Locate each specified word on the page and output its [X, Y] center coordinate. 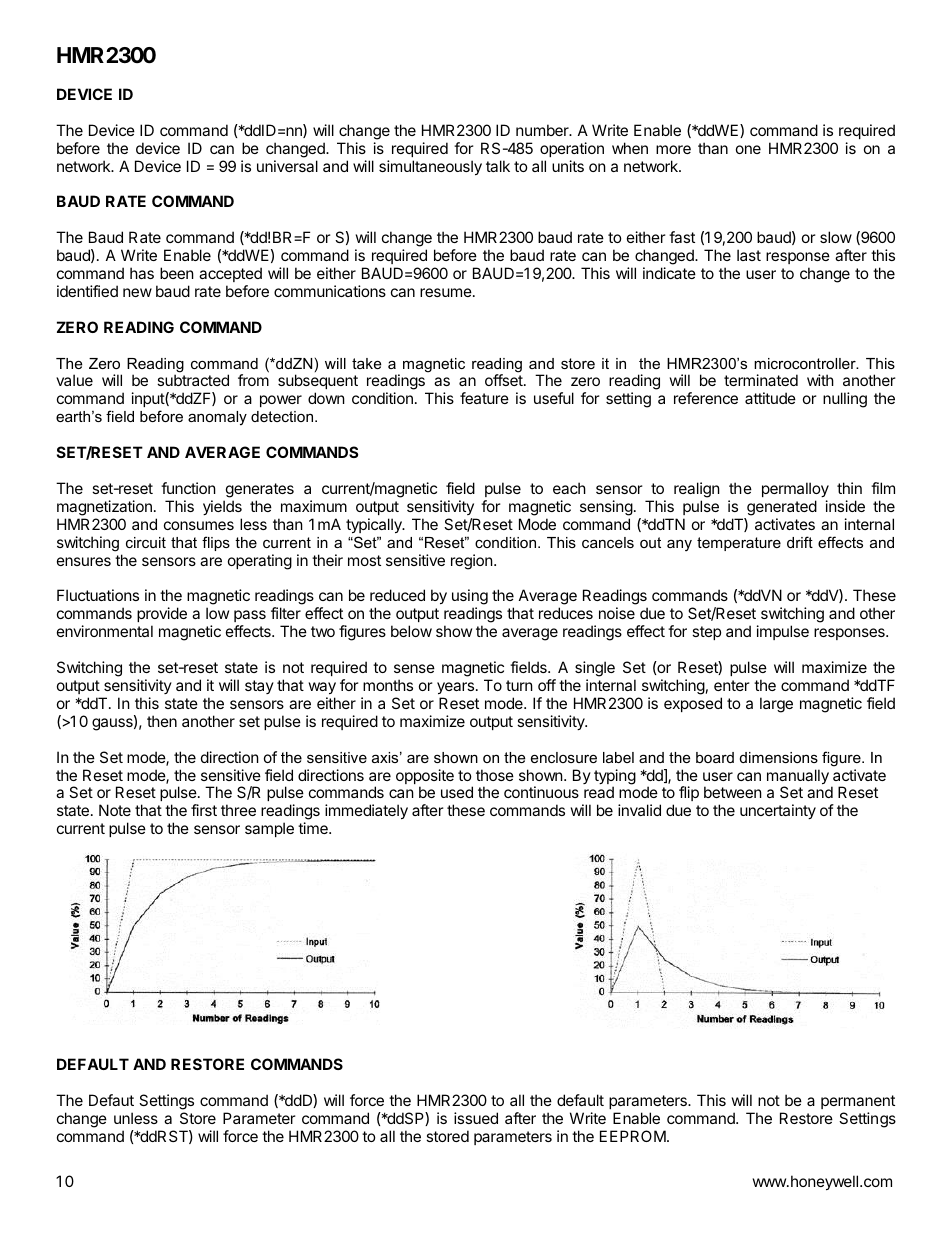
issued [476, 1118]
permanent [858, 1104]
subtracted [193, 380]
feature [484, 398]
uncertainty [778, 811]
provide [162, 614]
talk [498, 166]
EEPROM [633, 1136]
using [470, 598]
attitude [770, 398]
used [457, 792]
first [204, 810]
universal [287, 166]
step [706, 633]
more [673, 149]
